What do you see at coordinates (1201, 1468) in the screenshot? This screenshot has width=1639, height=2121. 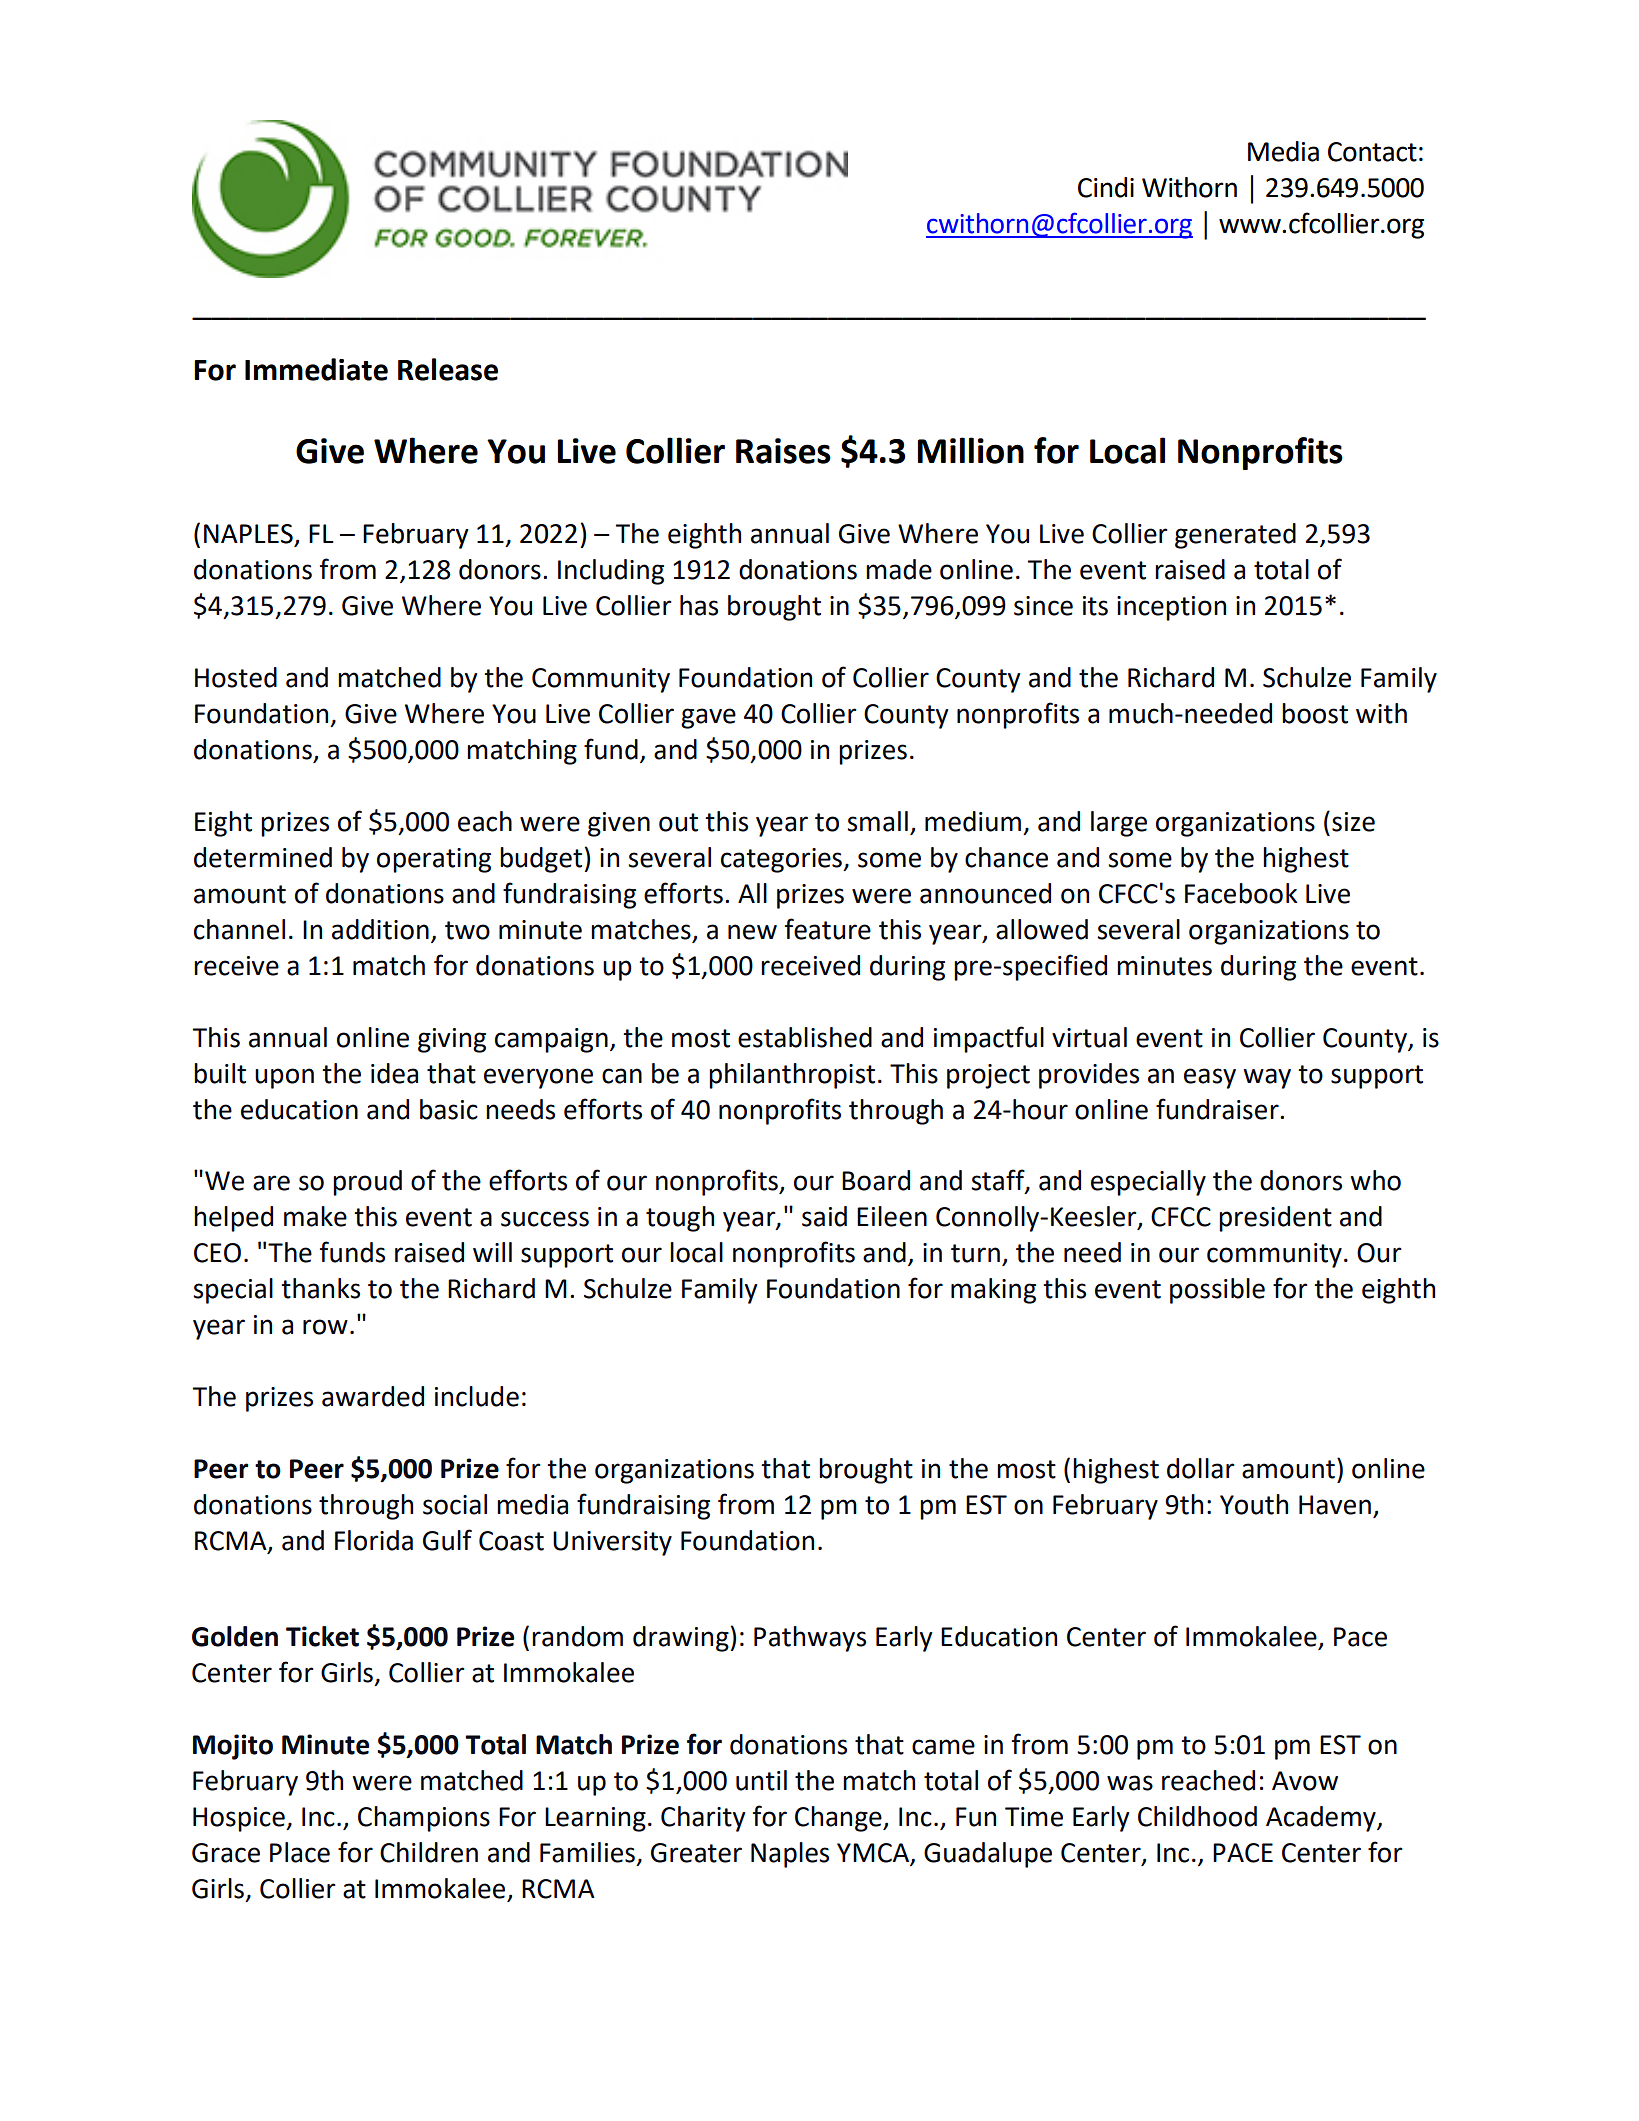 I see `dollar` at bounding box center [1201, 1468].
